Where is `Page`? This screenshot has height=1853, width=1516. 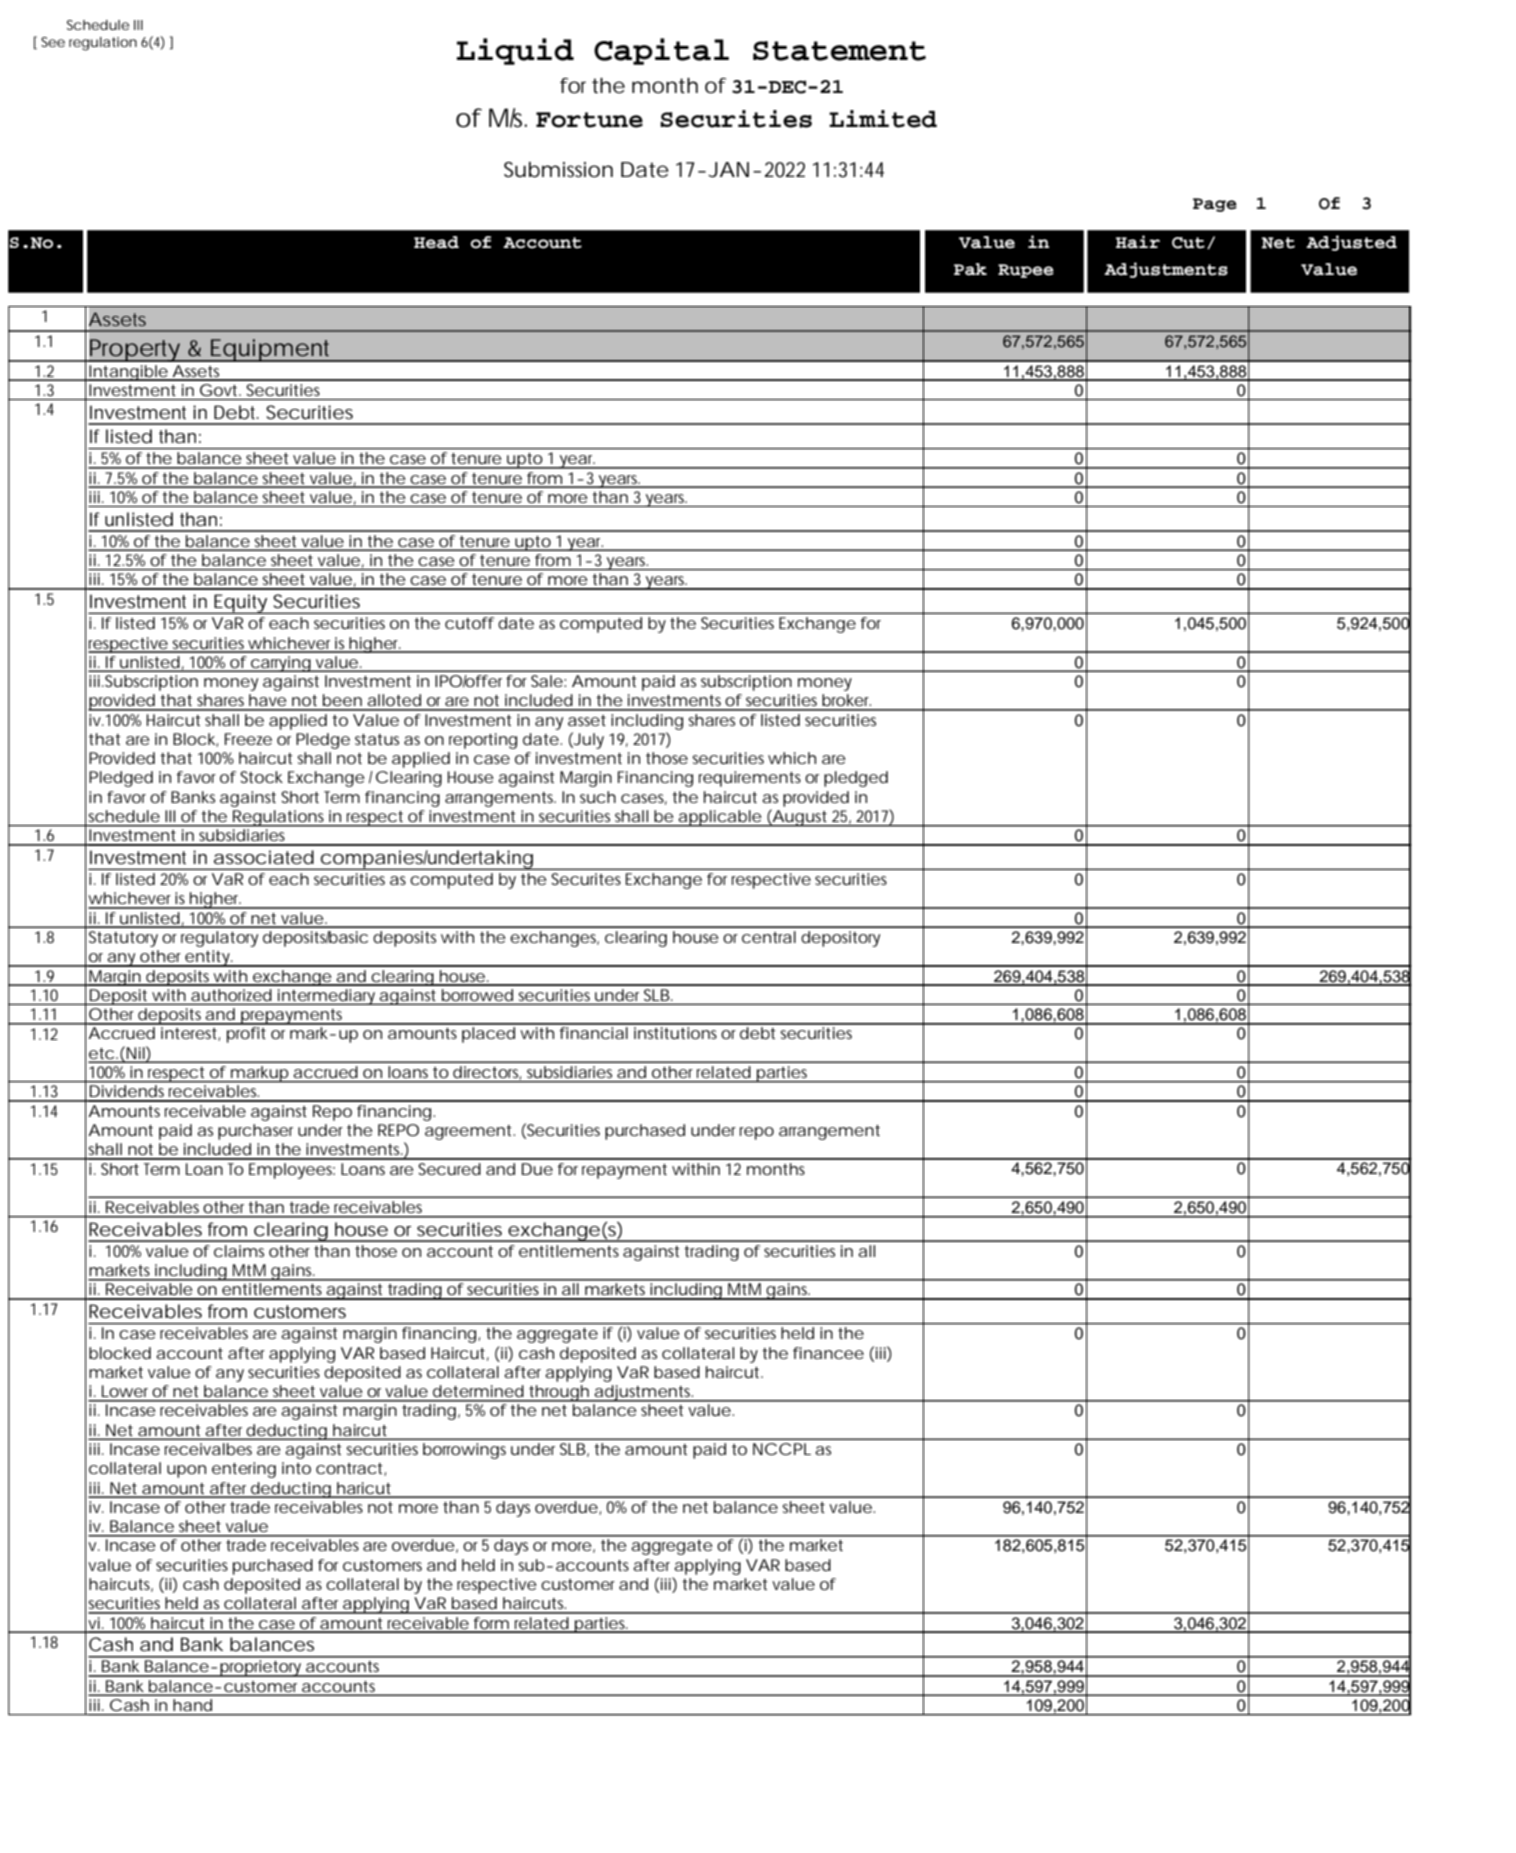
Page is located at coordinates (1215, 205).
